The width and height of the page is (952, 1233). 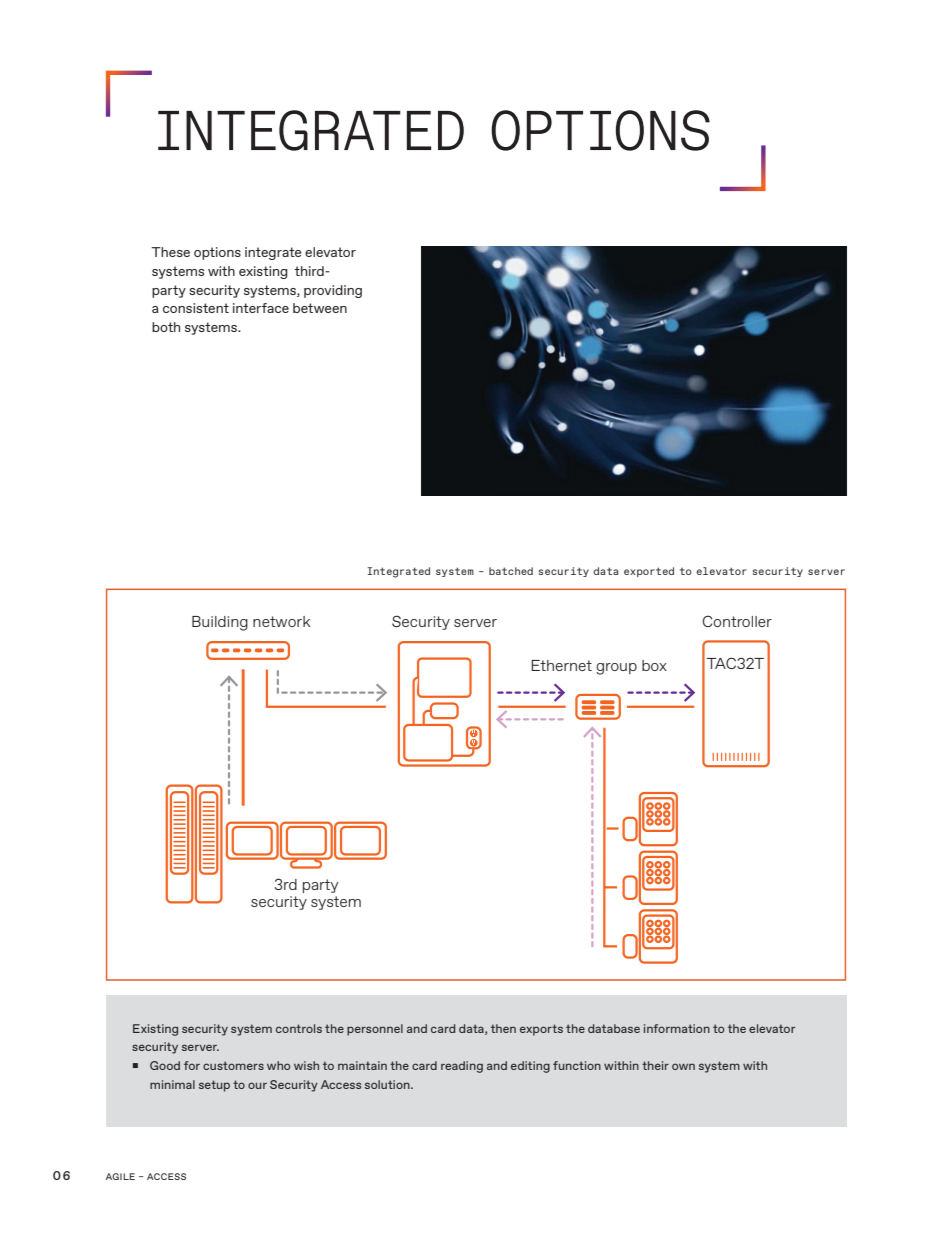 I want to click on providing, so click(x=333, y=291).
